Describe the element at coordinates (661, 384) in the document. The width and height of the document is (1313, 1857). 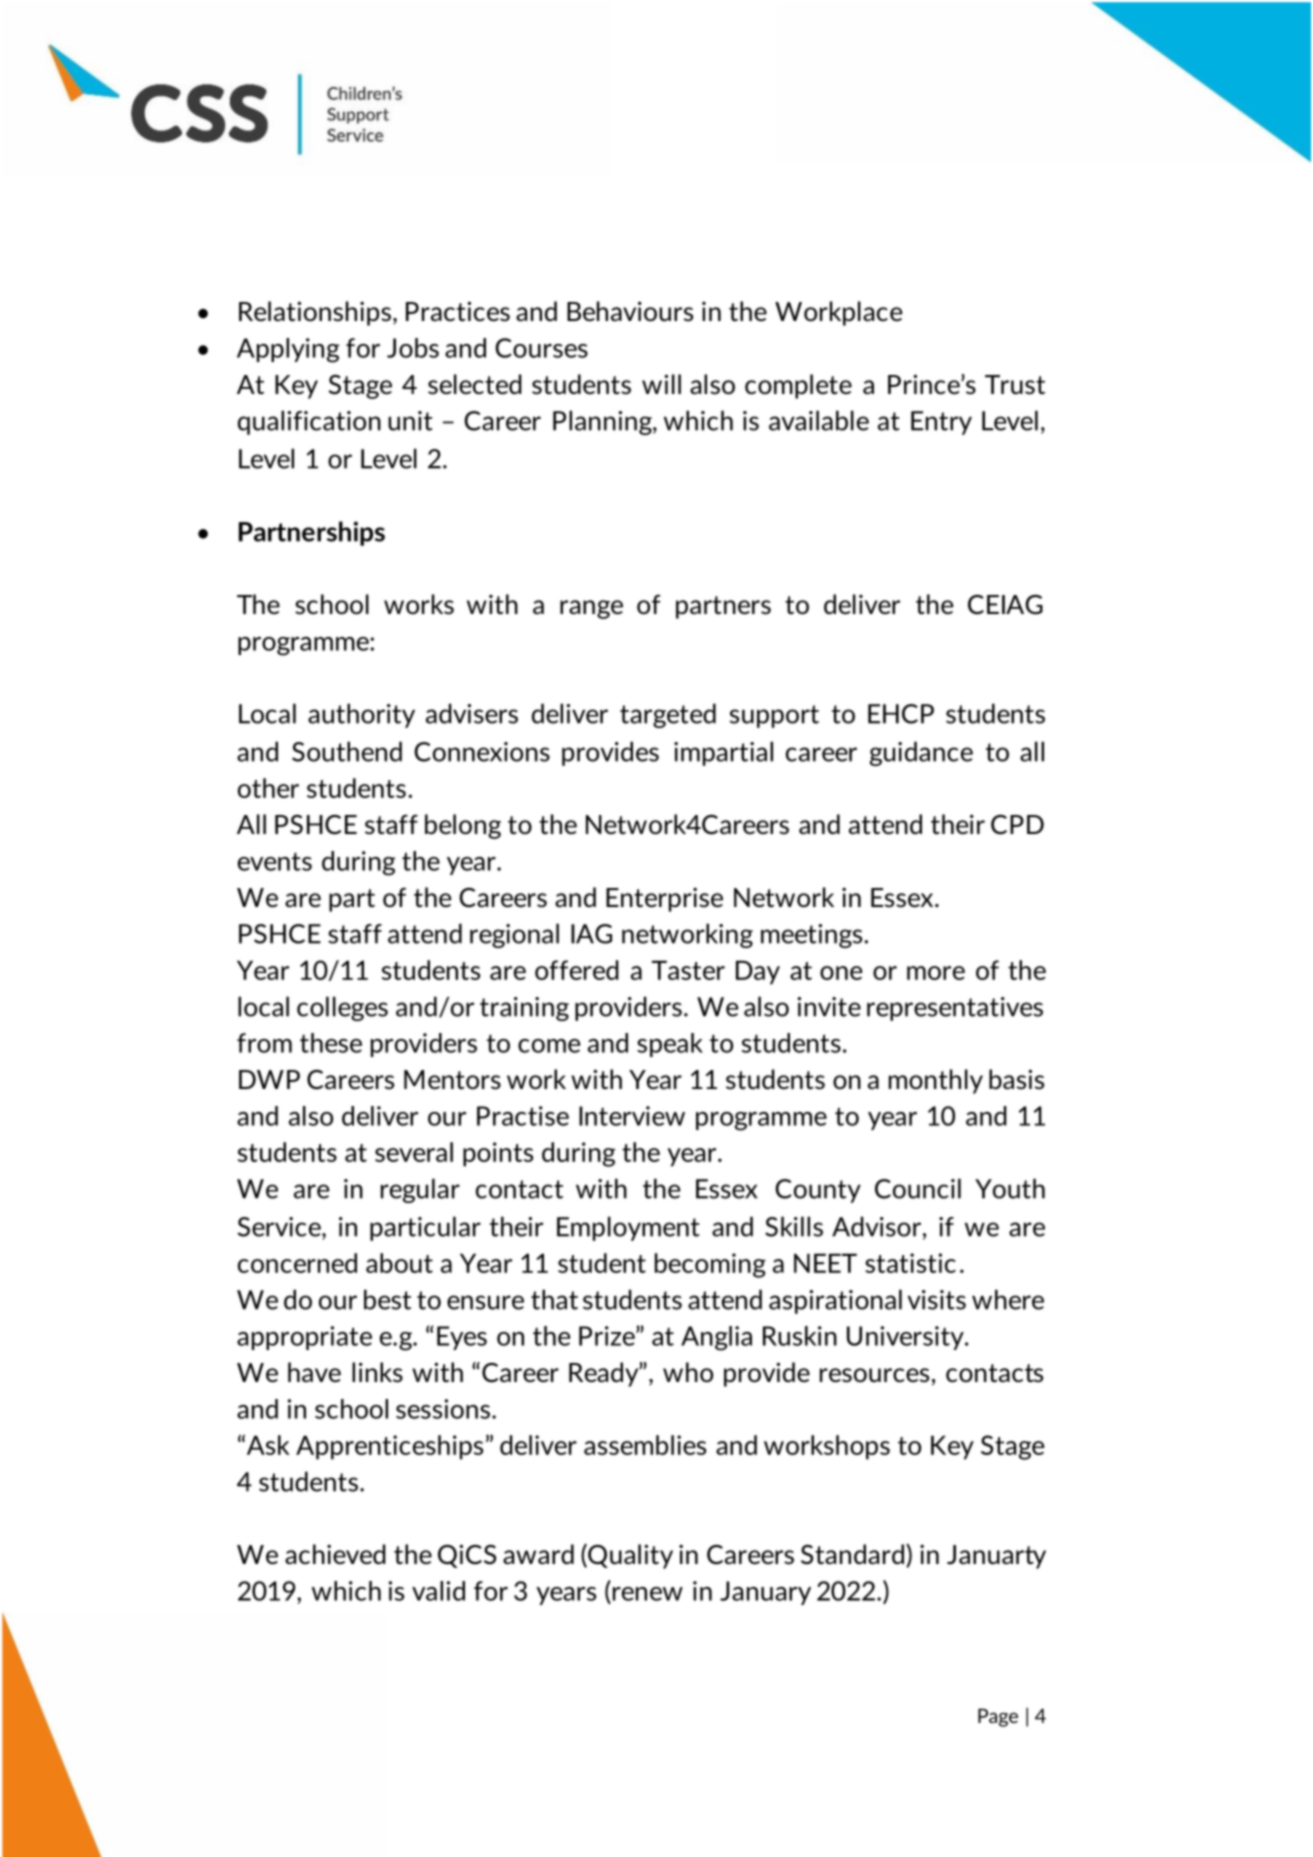
I see `will` at that location.
